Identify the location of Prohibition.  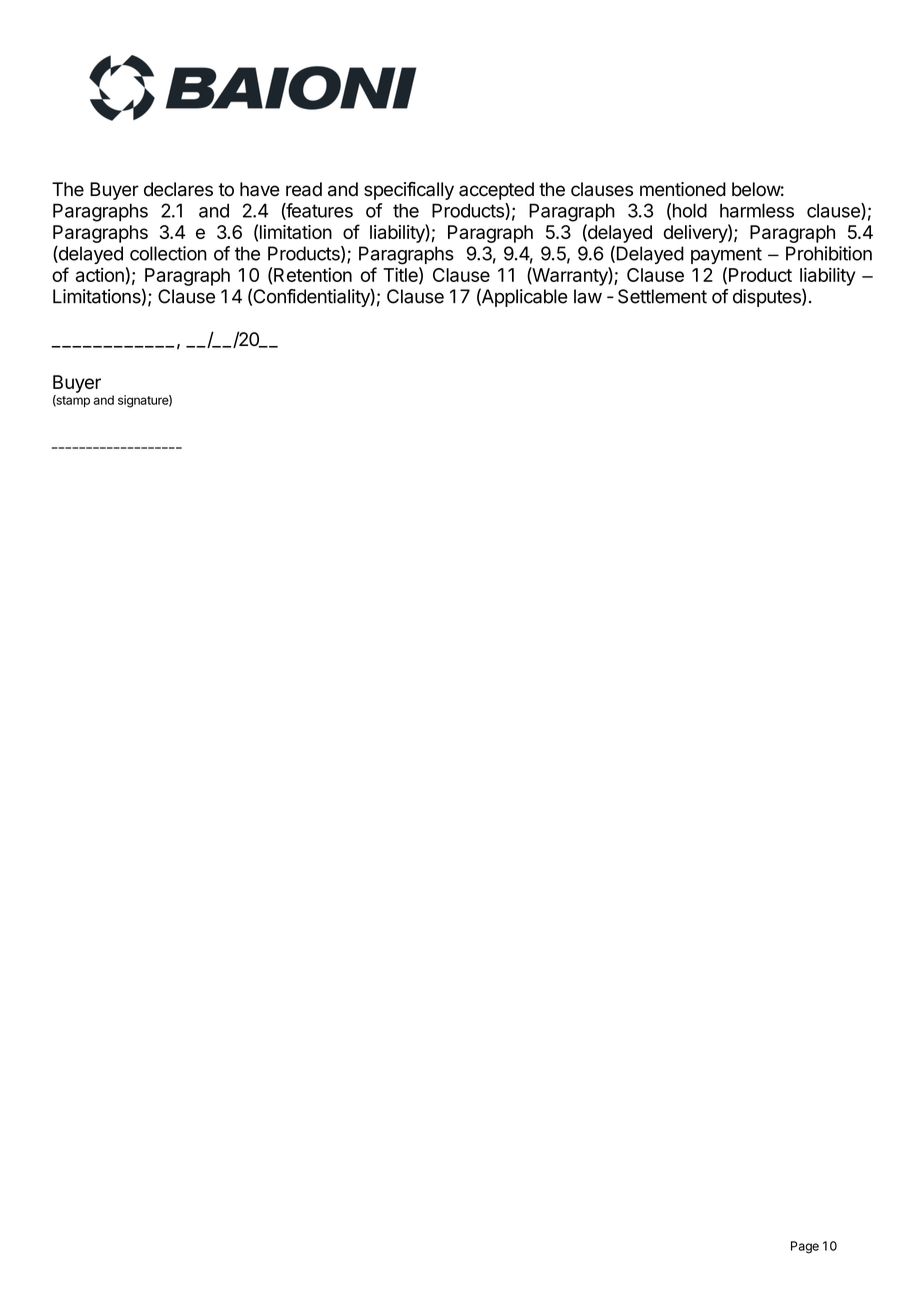
(829, 253).
